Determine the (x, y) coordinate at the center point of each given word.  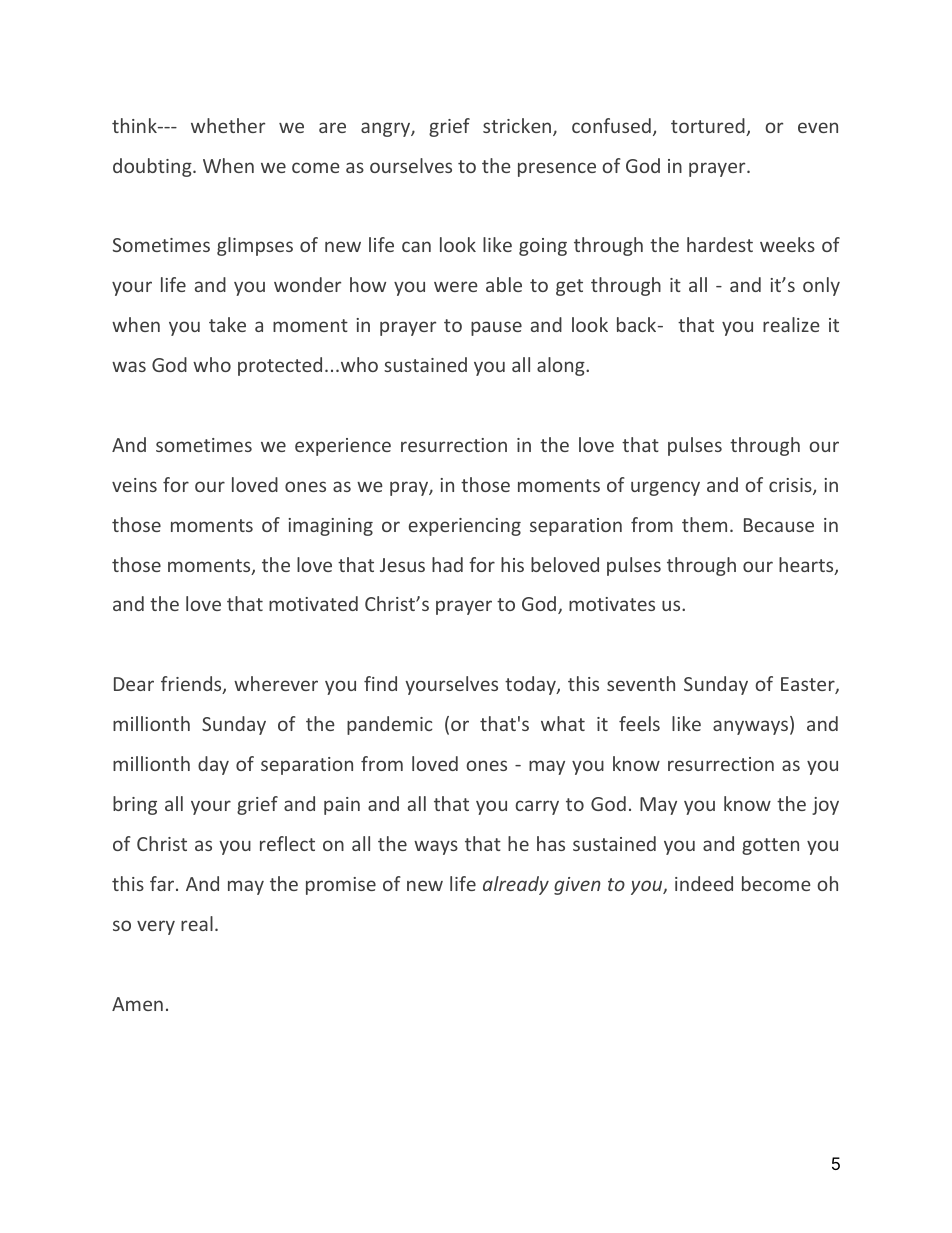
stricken (518, 127)
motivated (313, 603)
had (447, 564)
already (516, 885)
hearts (807, 566)
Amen (137, 1004)
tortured (709, 127)
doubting (153, 167)
